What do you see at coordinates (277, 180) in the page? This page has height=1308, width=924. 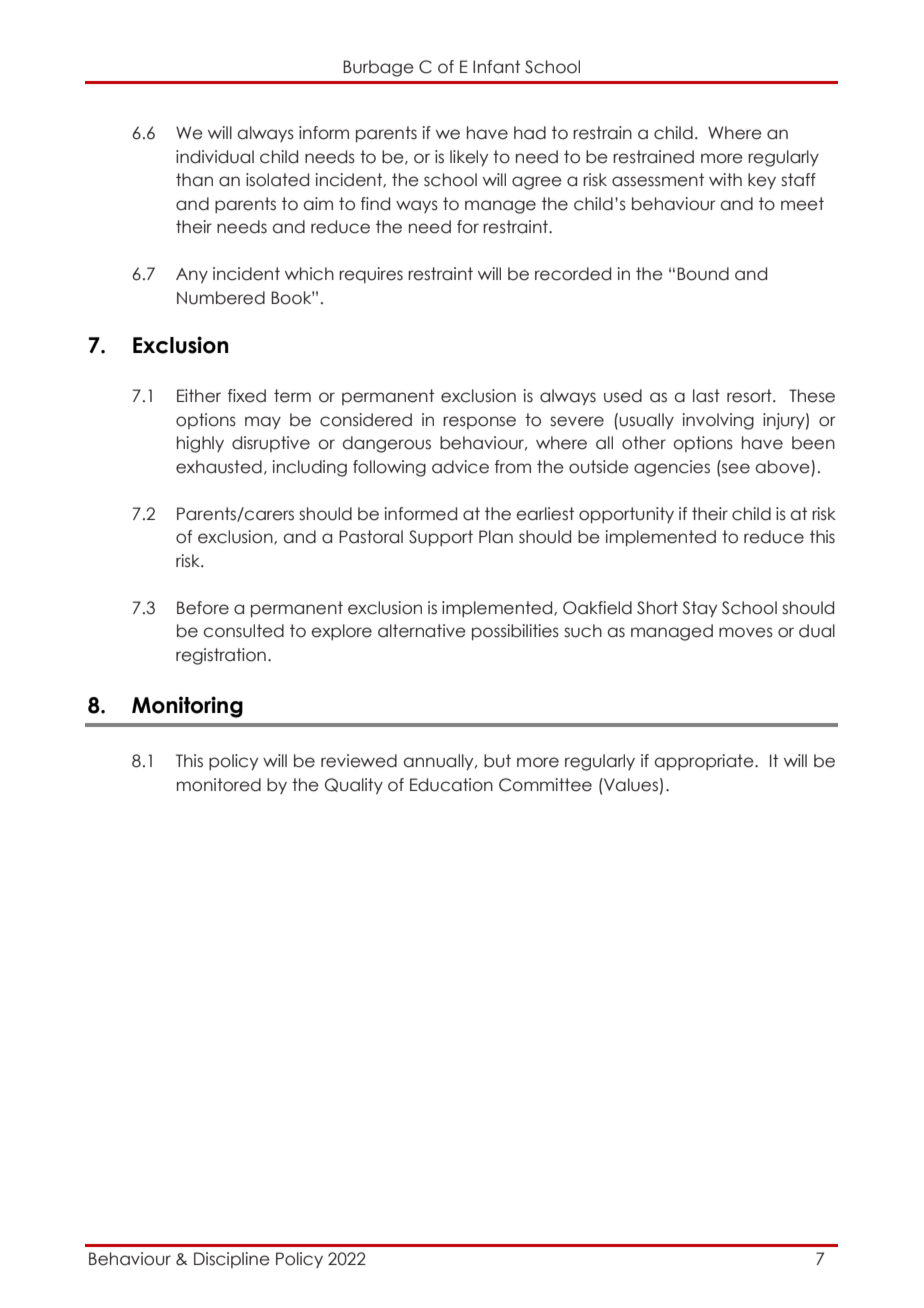 I see `isolated` at bounding box center [277, 180].
